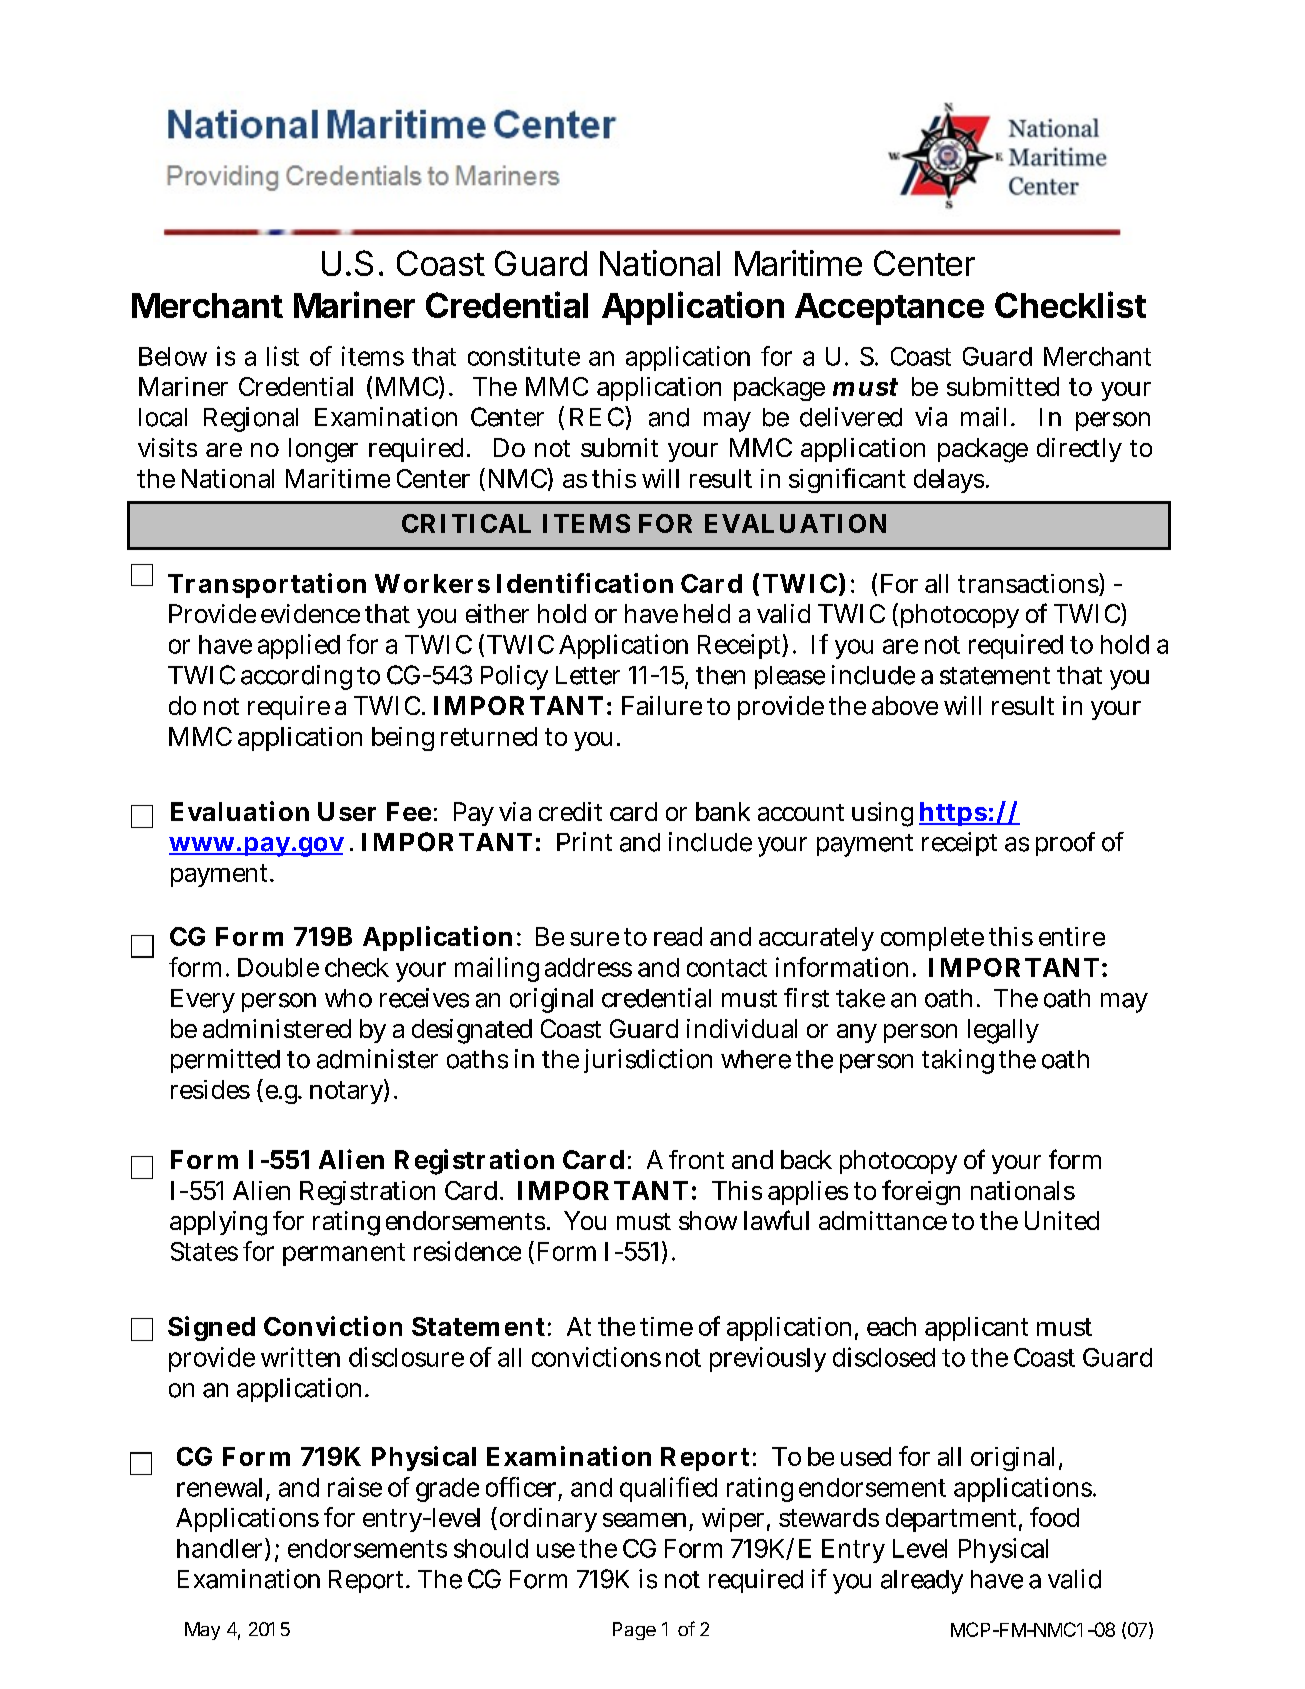  I want to click on renewal, so click(222, 1488).
